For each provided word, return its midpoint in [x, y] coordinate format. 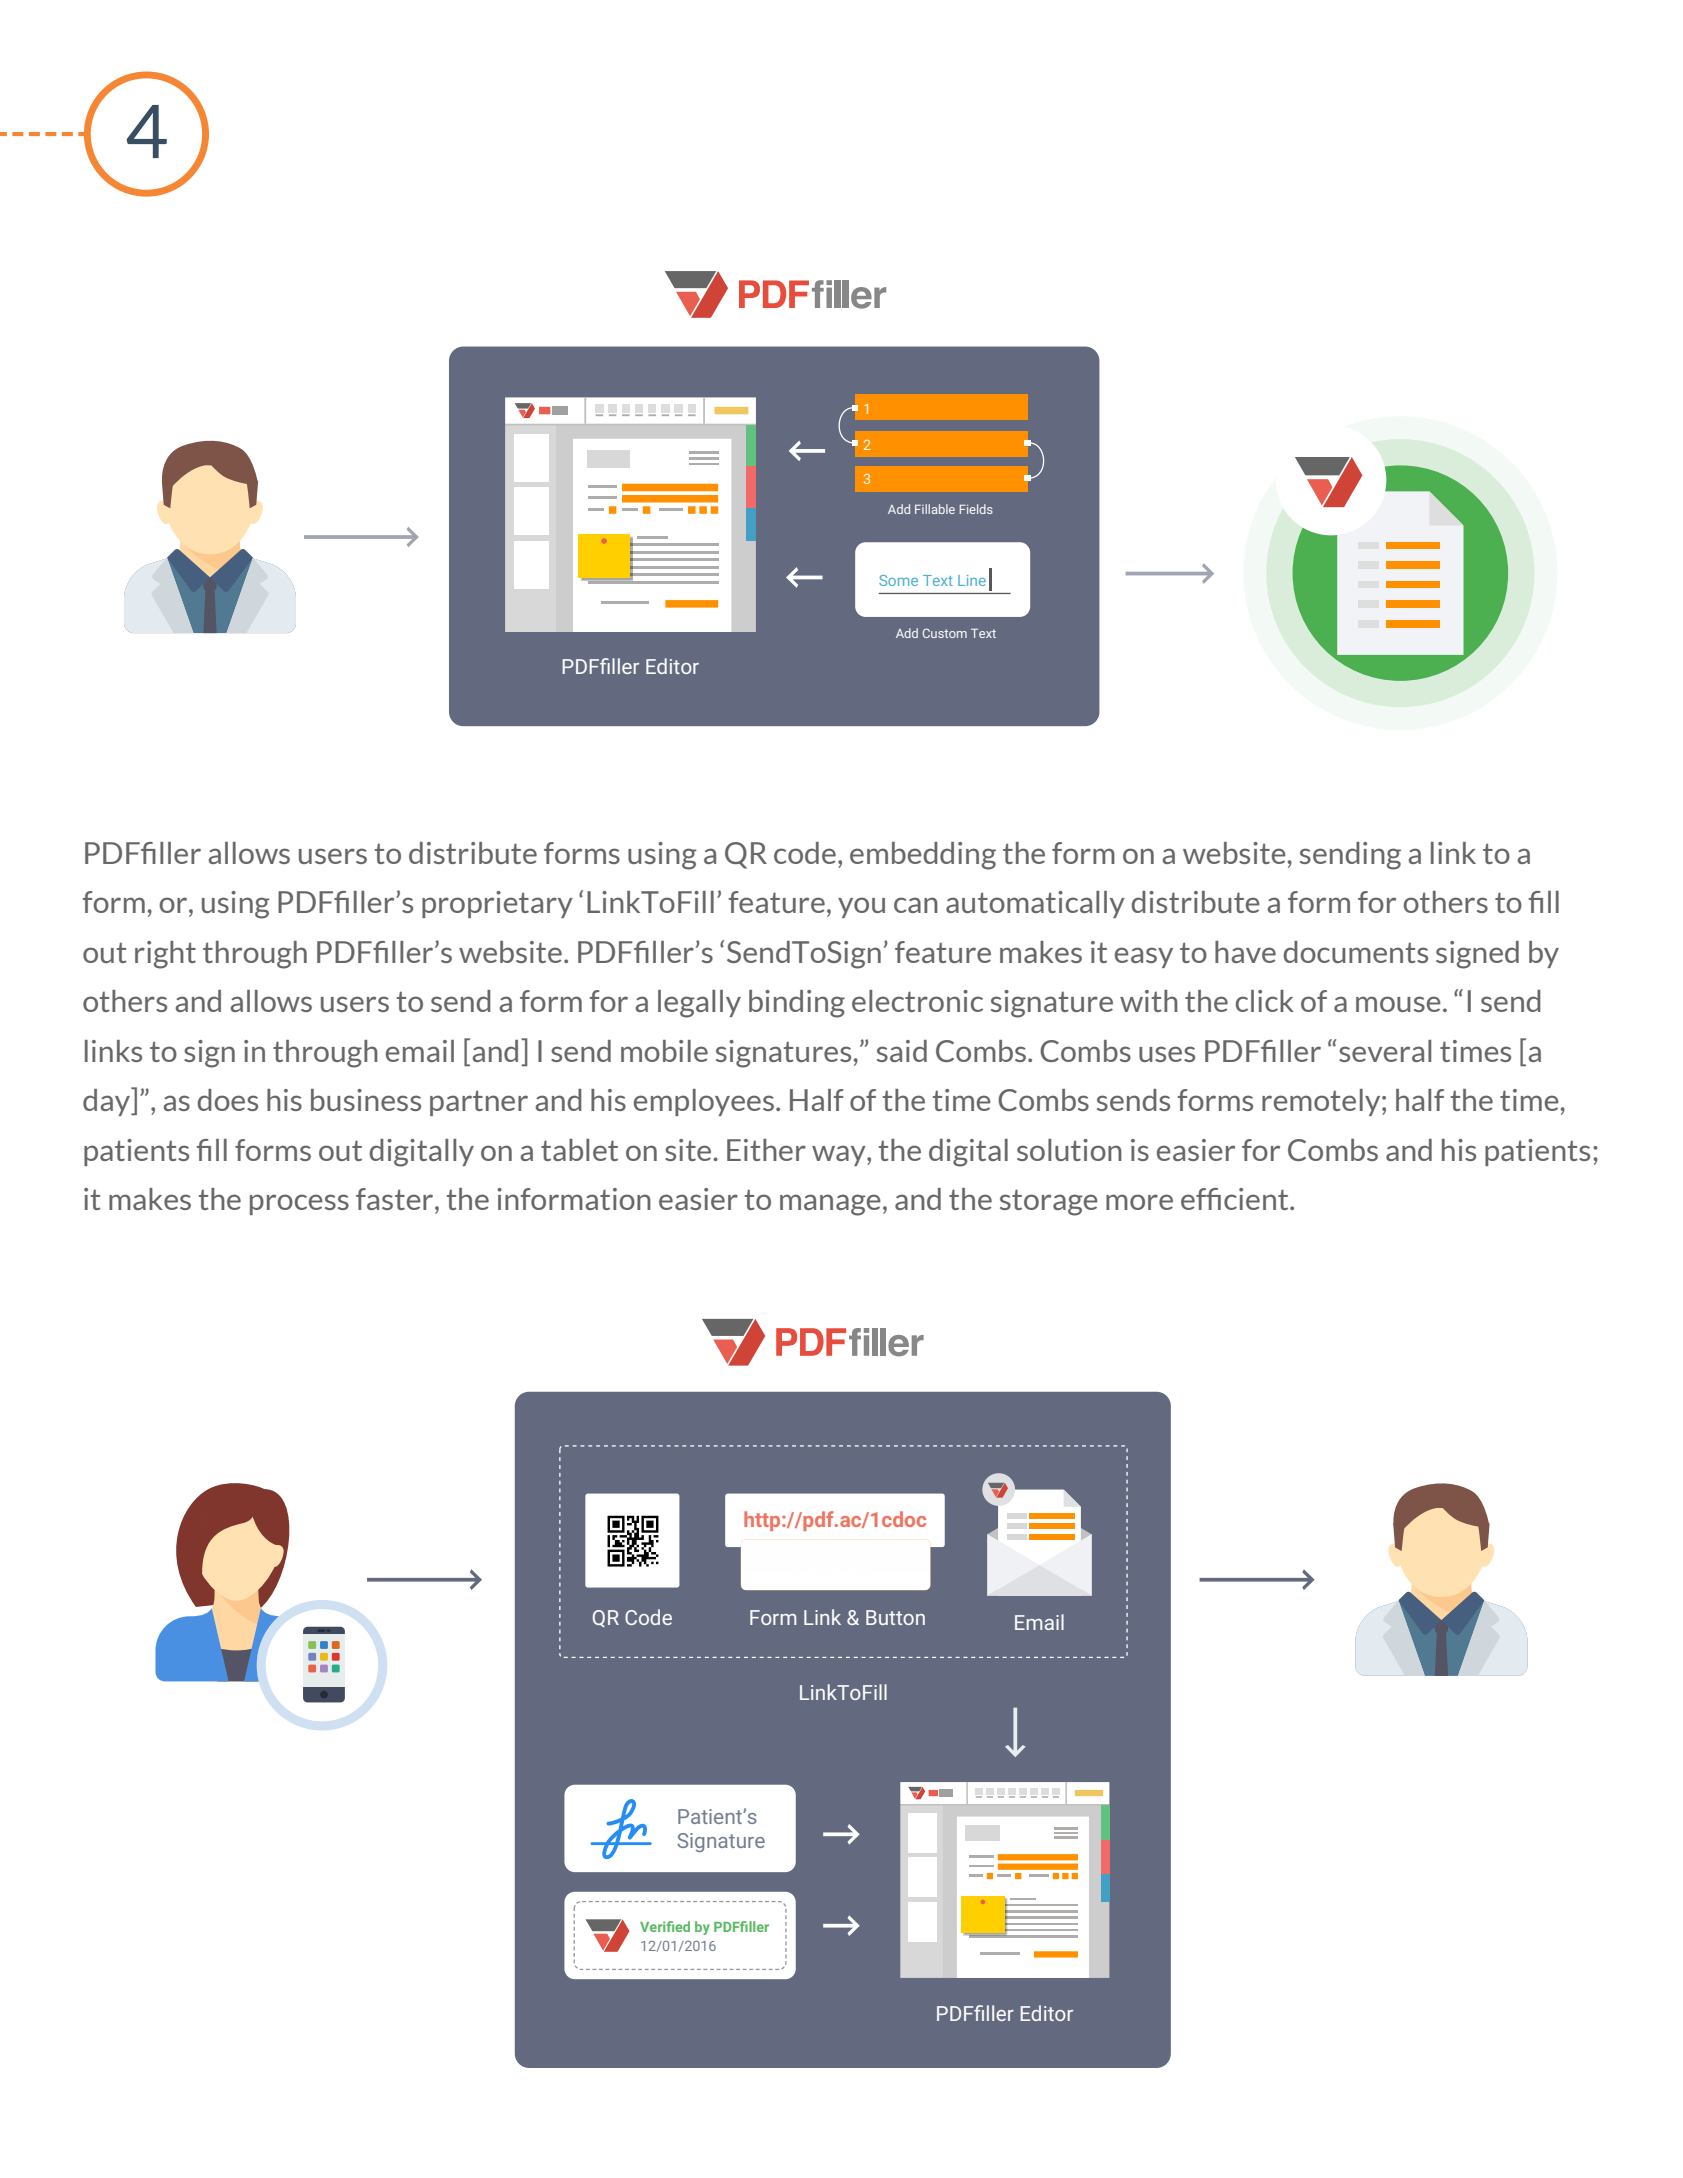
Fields [976, 509]
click [1265, 1001]
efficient [1236, 1199]
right [165, 955]
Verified [665, 1926]
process [299, 1204]
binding [797, 1004]
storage [1049, 1202]
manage [830, 1205]
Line [972, 580]
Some [898, 580]
